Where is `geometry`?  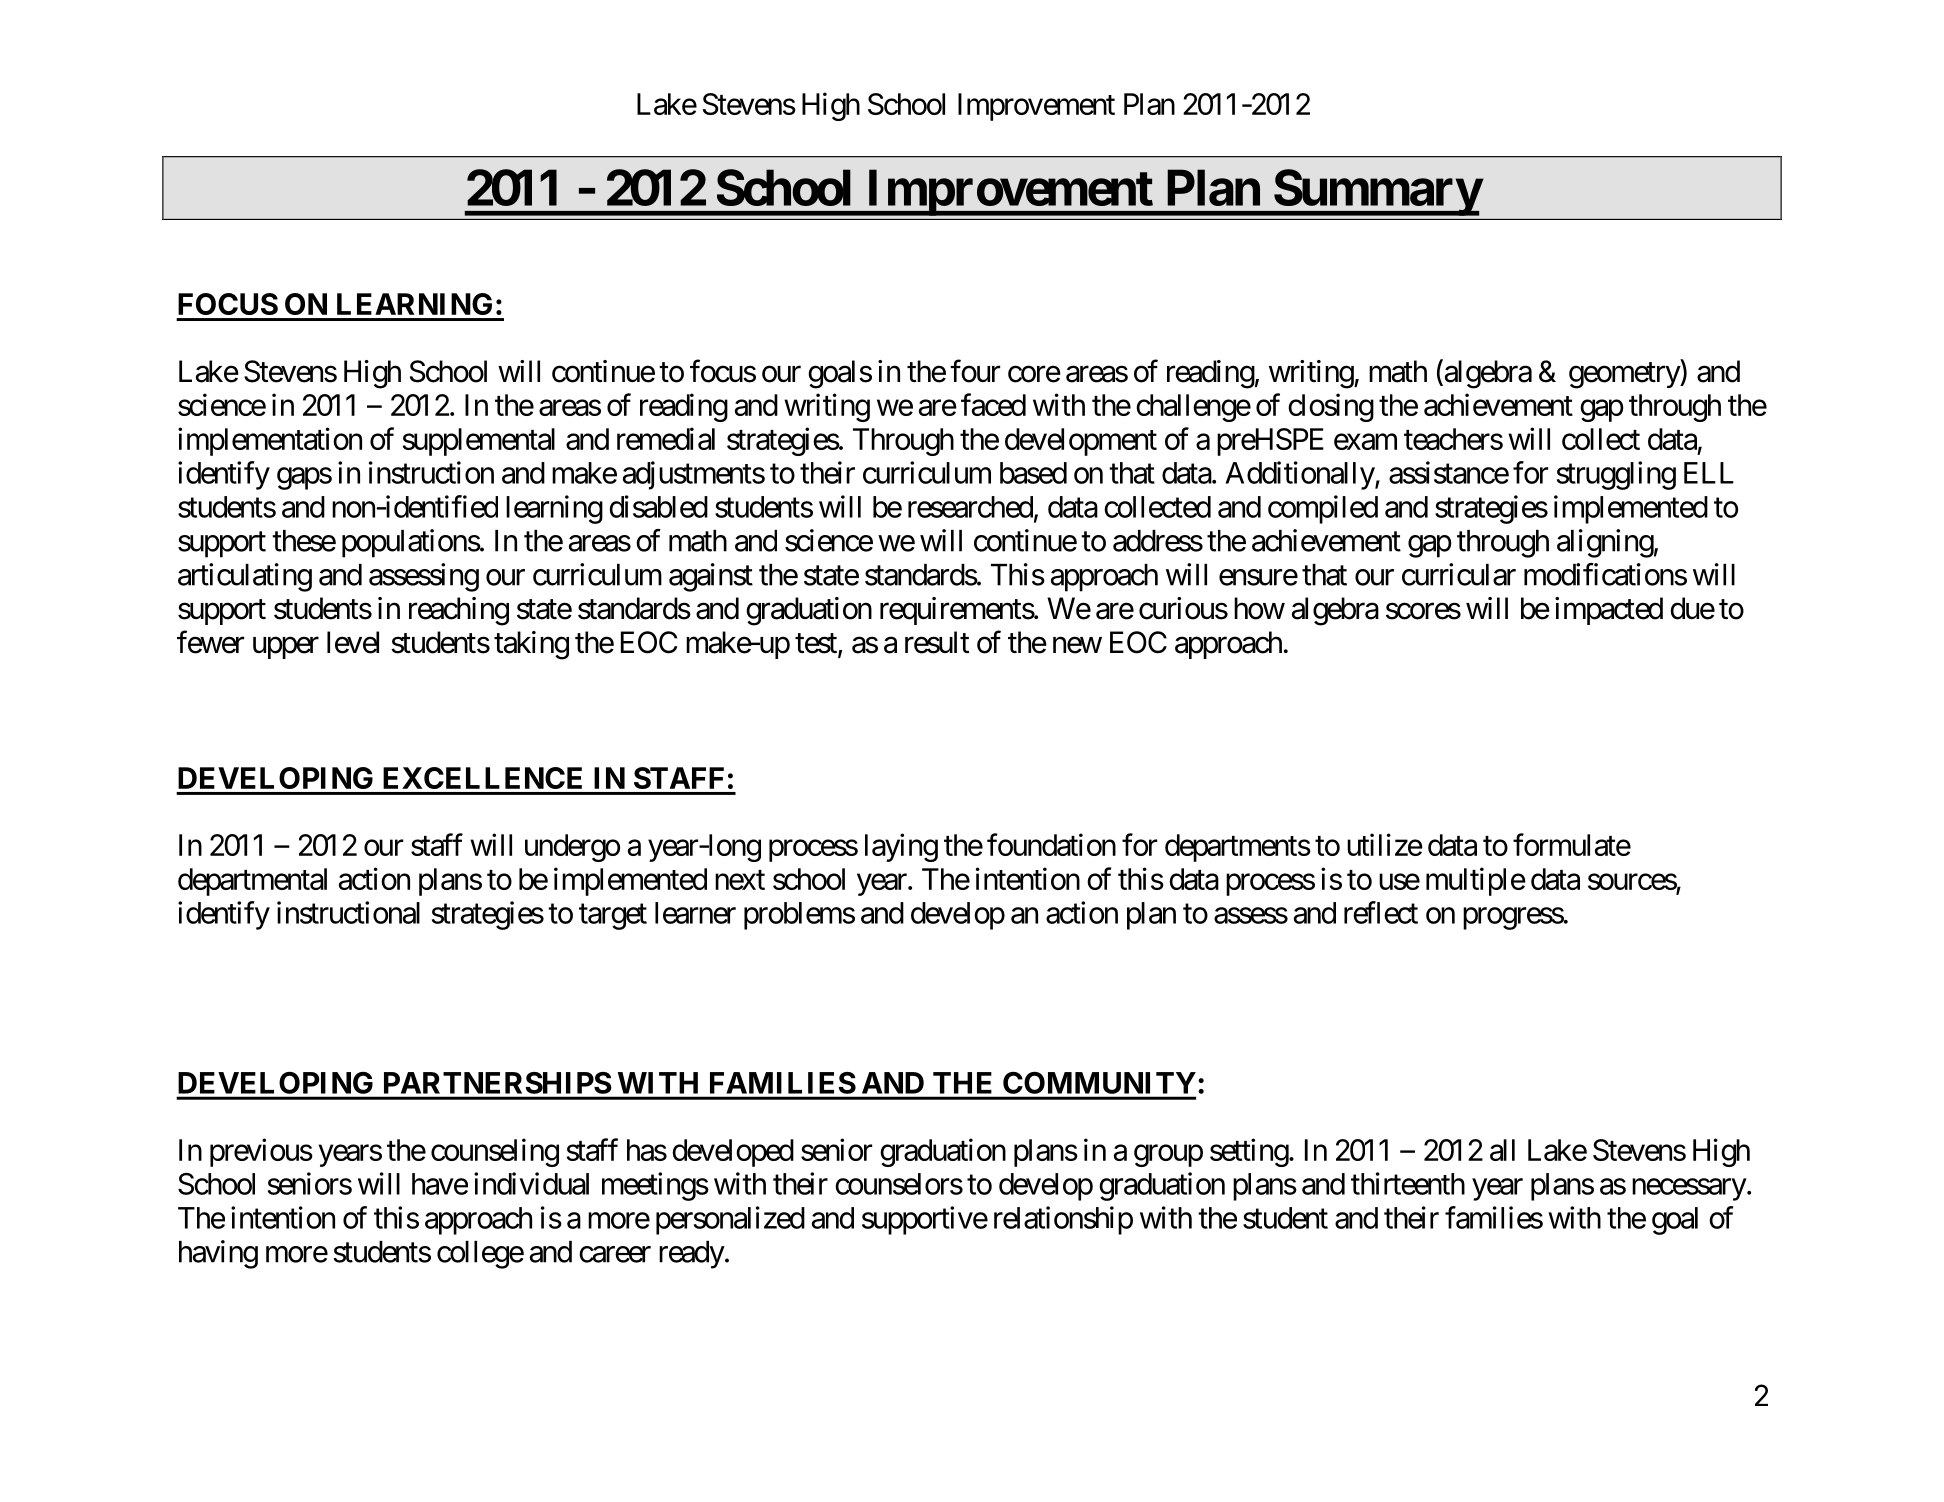 geometry is located at coordinates (1625, 375).
